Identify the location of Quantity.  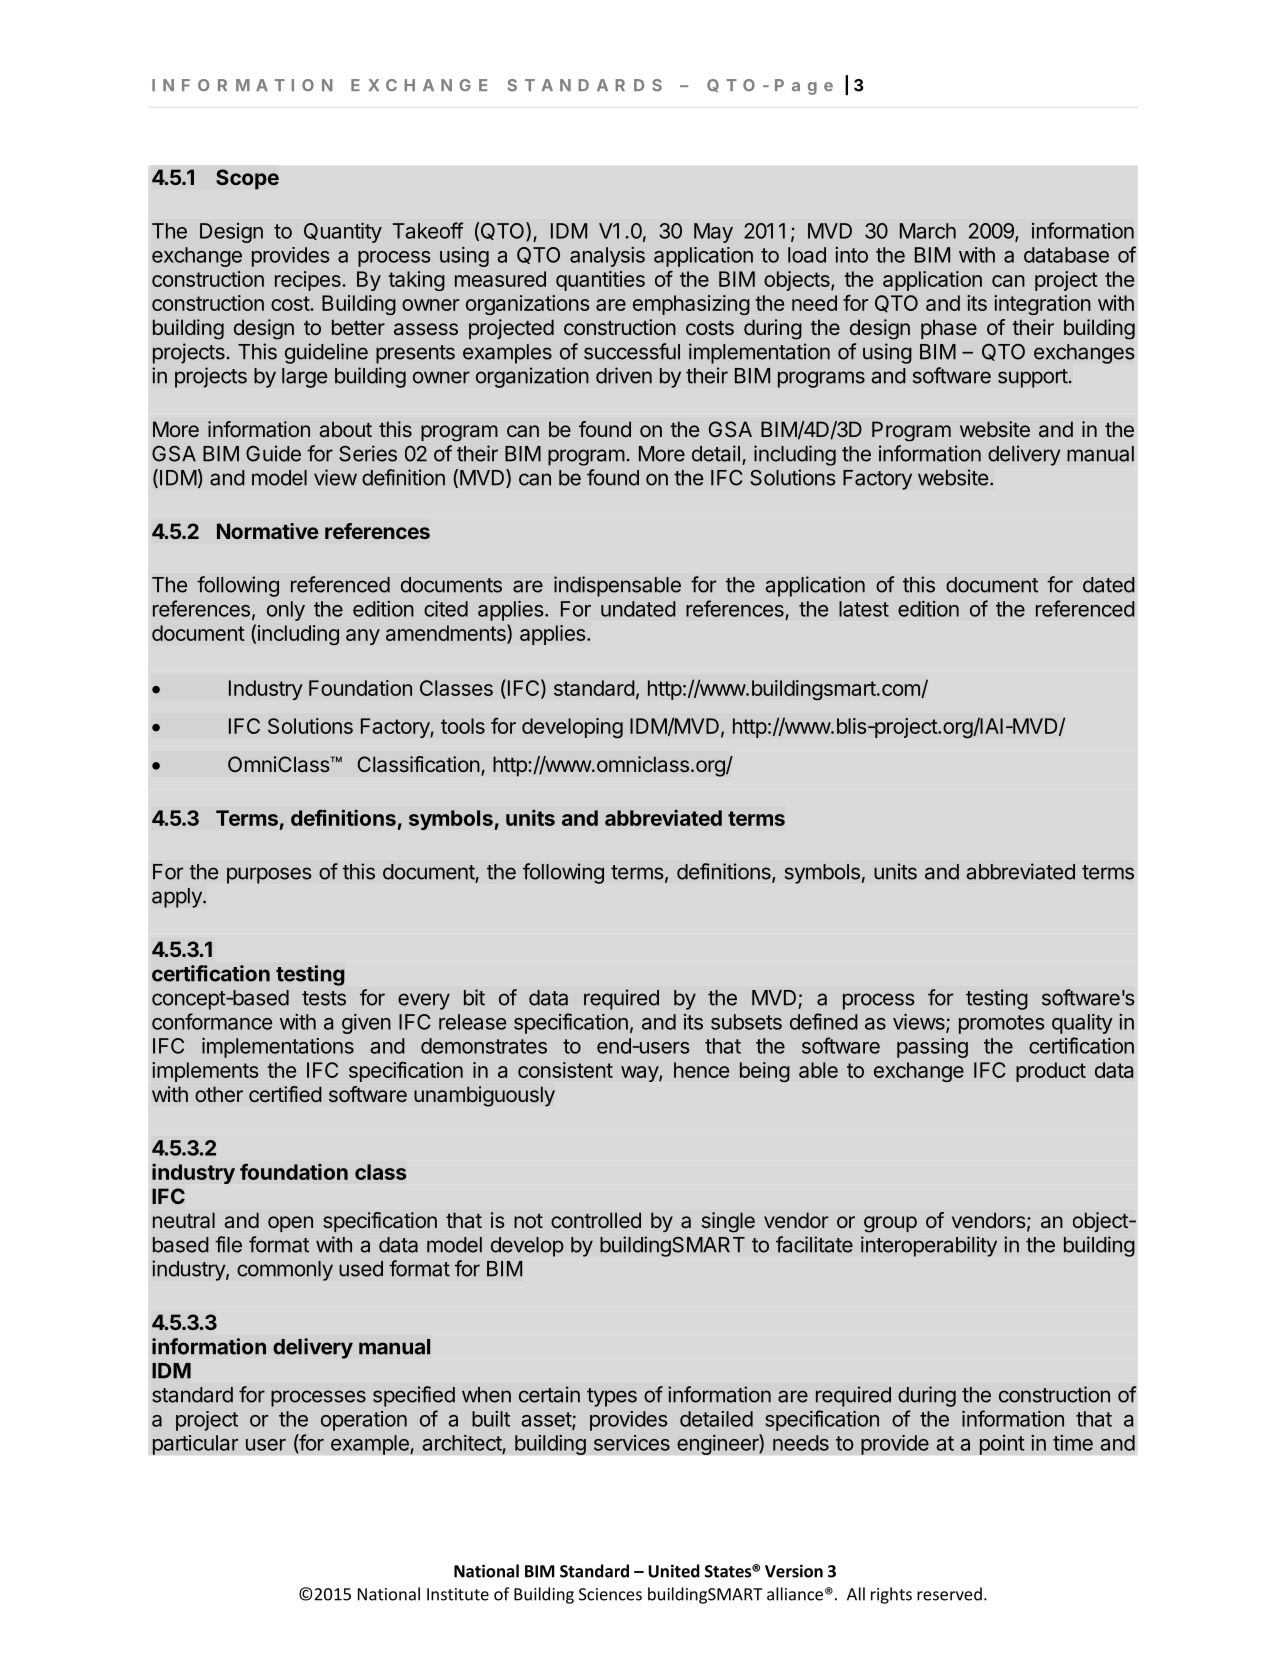
(343, 233).
